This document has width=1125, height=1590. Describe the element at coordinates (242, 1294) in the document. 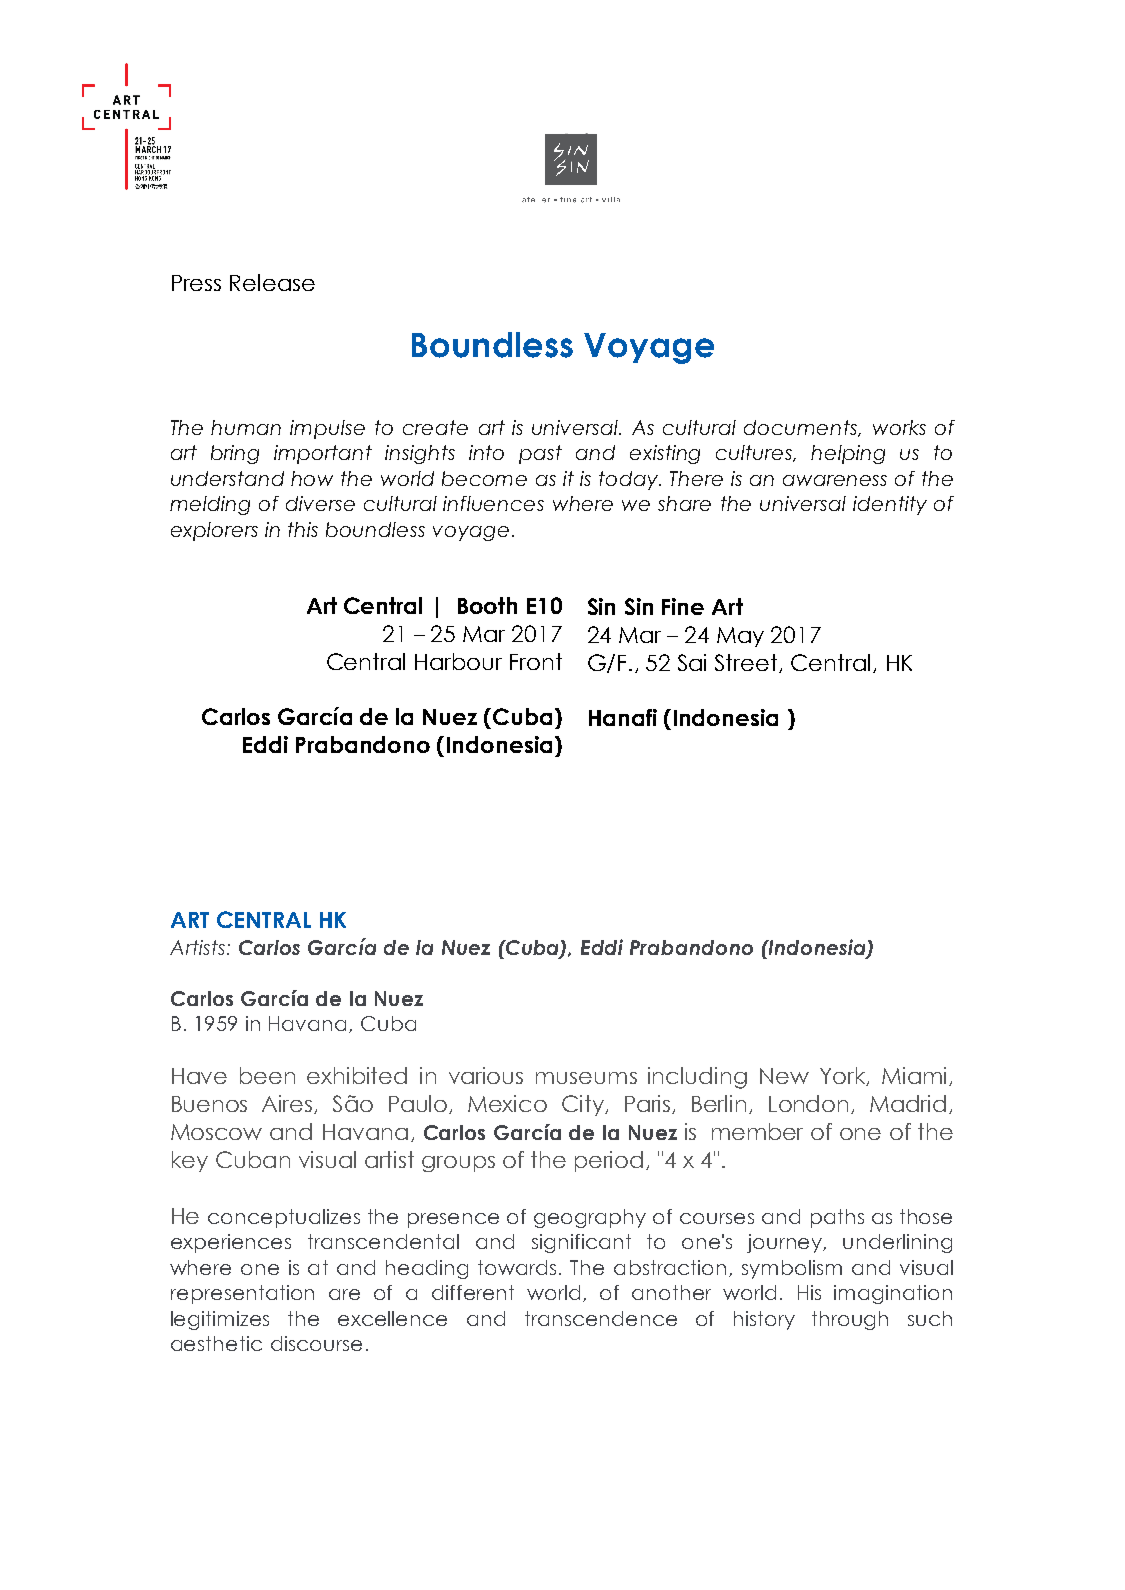

I see `representation` at that location.
